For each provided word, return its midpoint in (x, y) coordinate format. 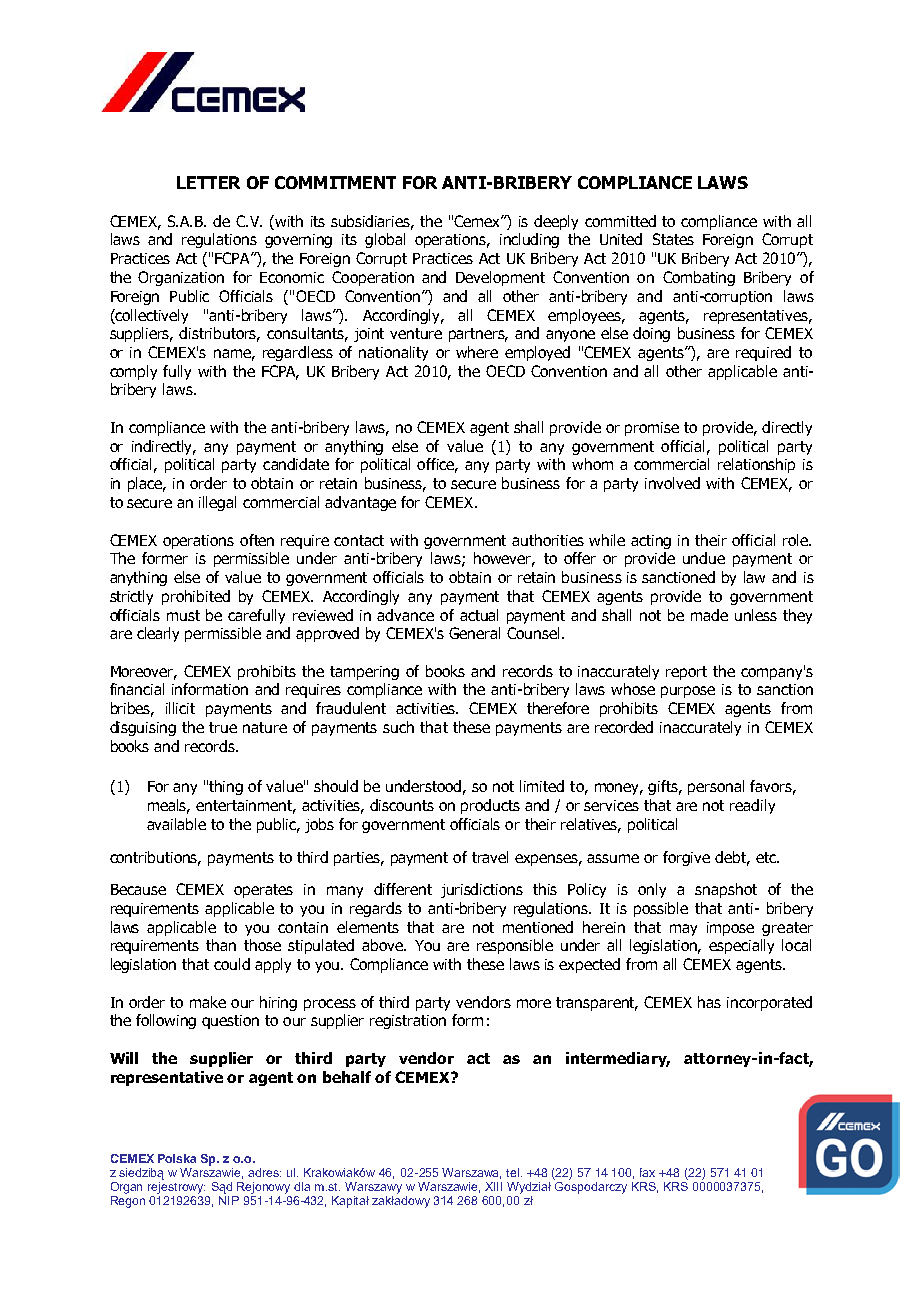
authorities (548, 540)
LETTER (208, 182)
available (176, 824)
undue (704, 558)
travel (490, 857)
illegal (217, 503)
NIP (229, 1200)
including (529, 240)
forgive (686, 858)
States (673, 239)
